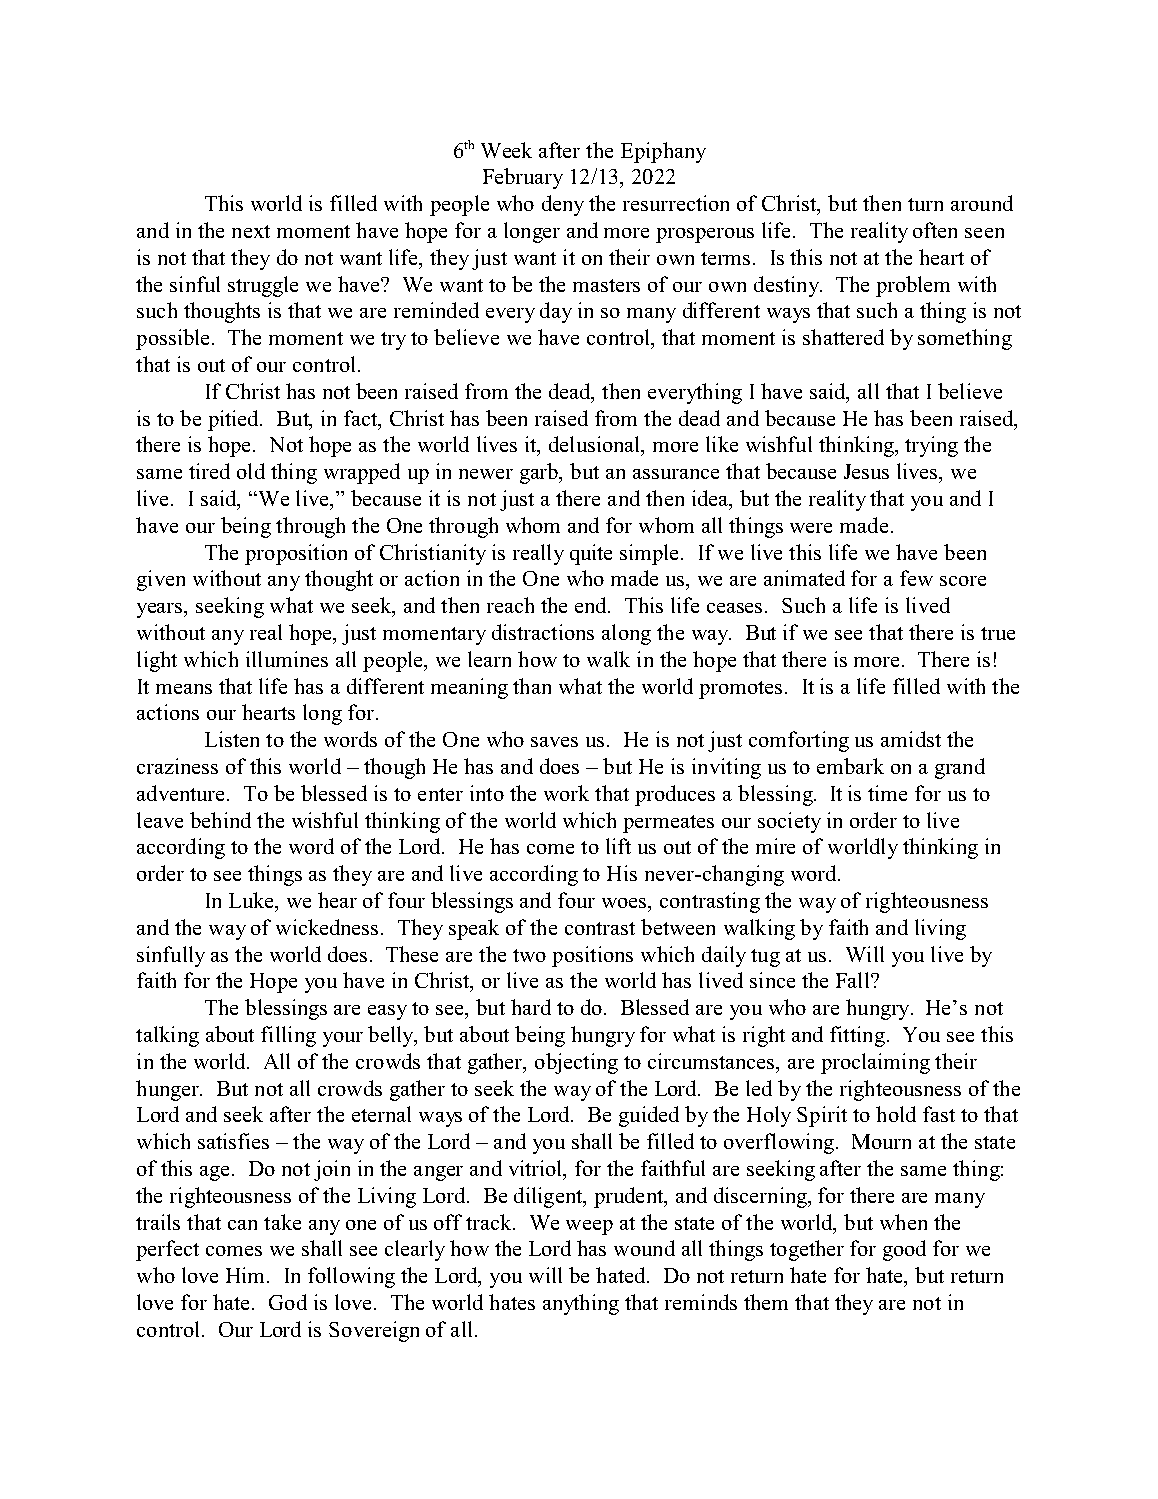  What do you see at coordinates (854, 980) in the document?
I see `Fall` at bounding box center [854, 980].
